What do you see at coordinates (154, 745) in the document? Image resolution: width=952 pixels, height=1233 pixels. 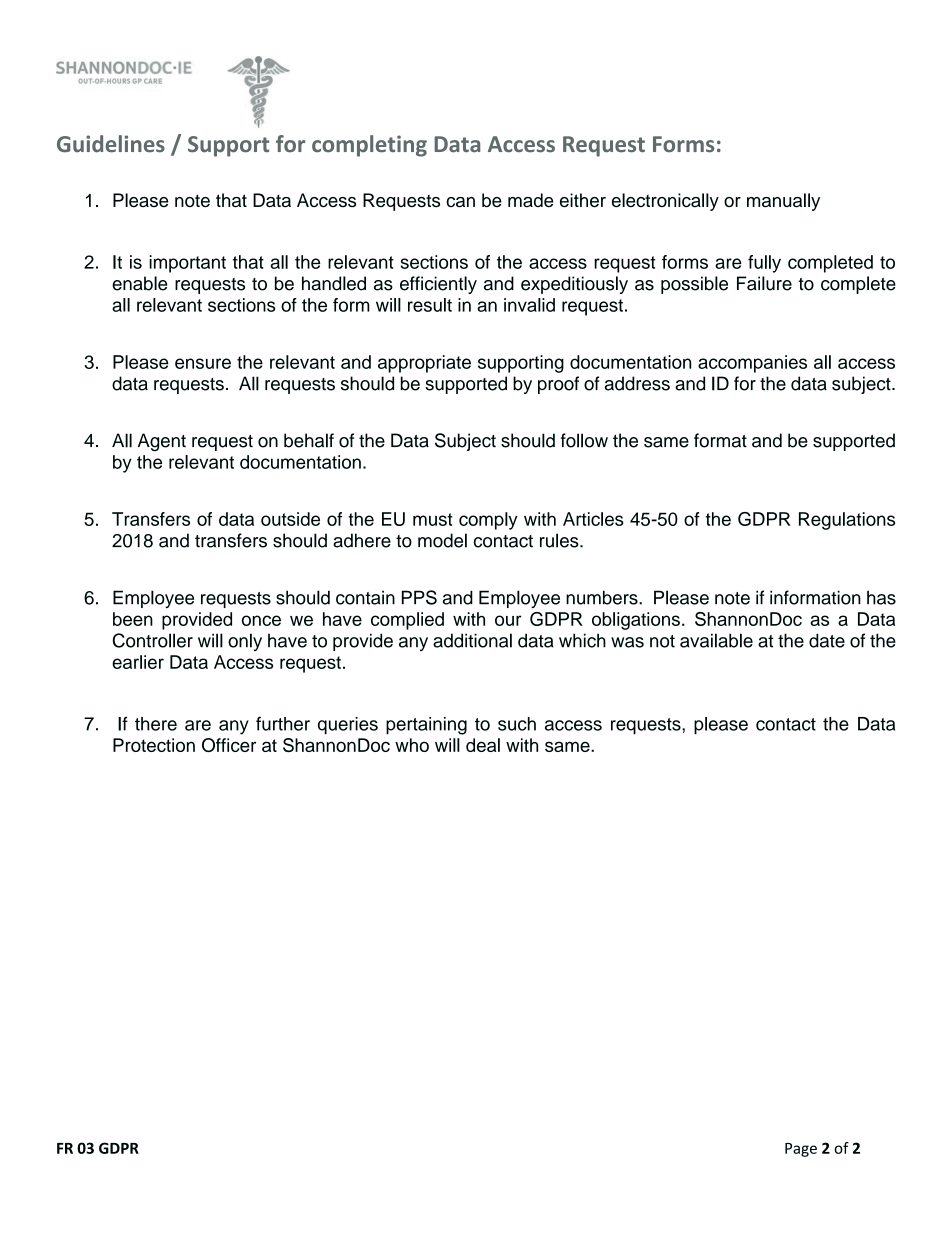 I see `Protection` at bounding box center [154, 745].
